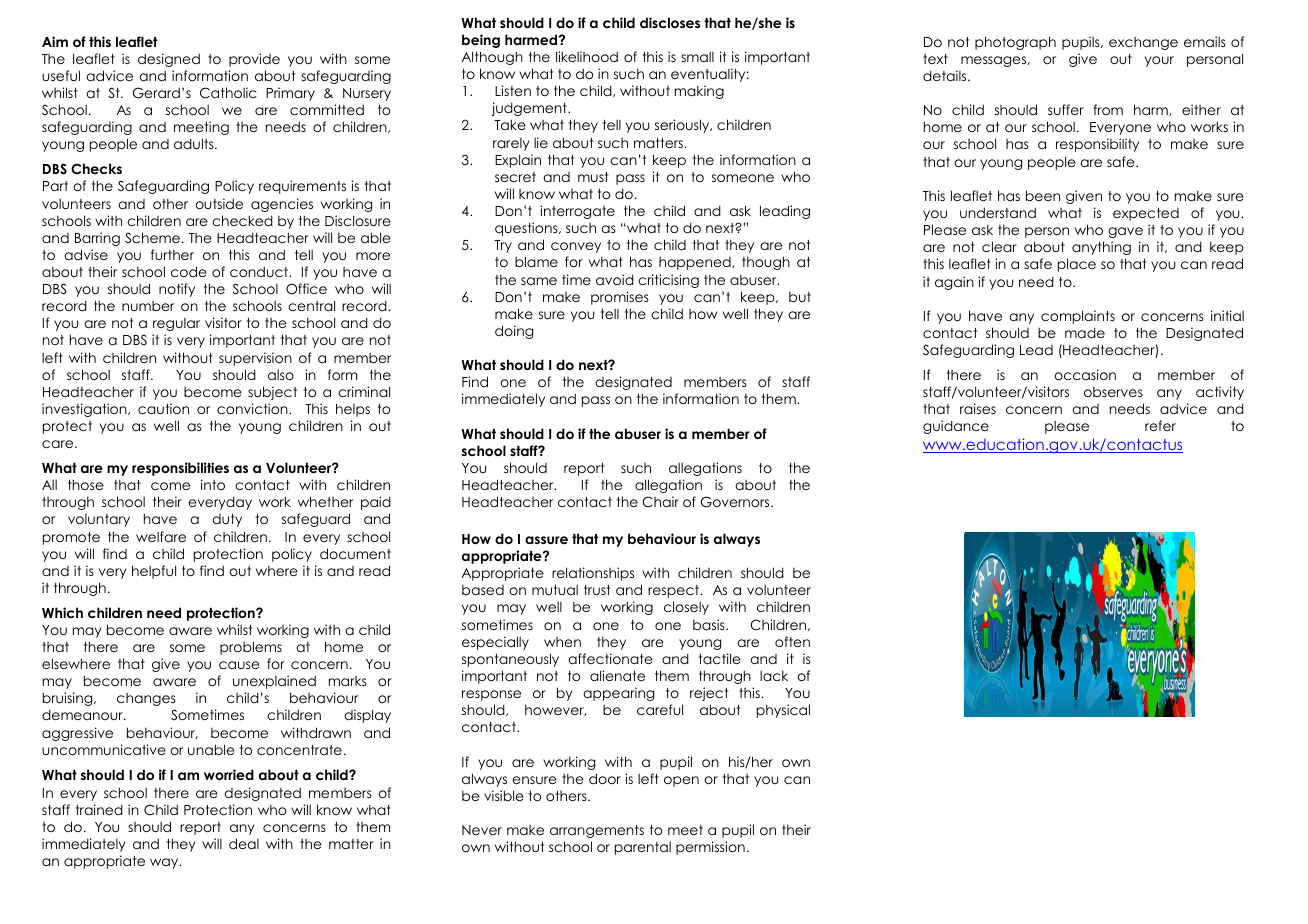  Describe the element at coordinates (169, 60) in the screenshot. I see `designed` at that location.
